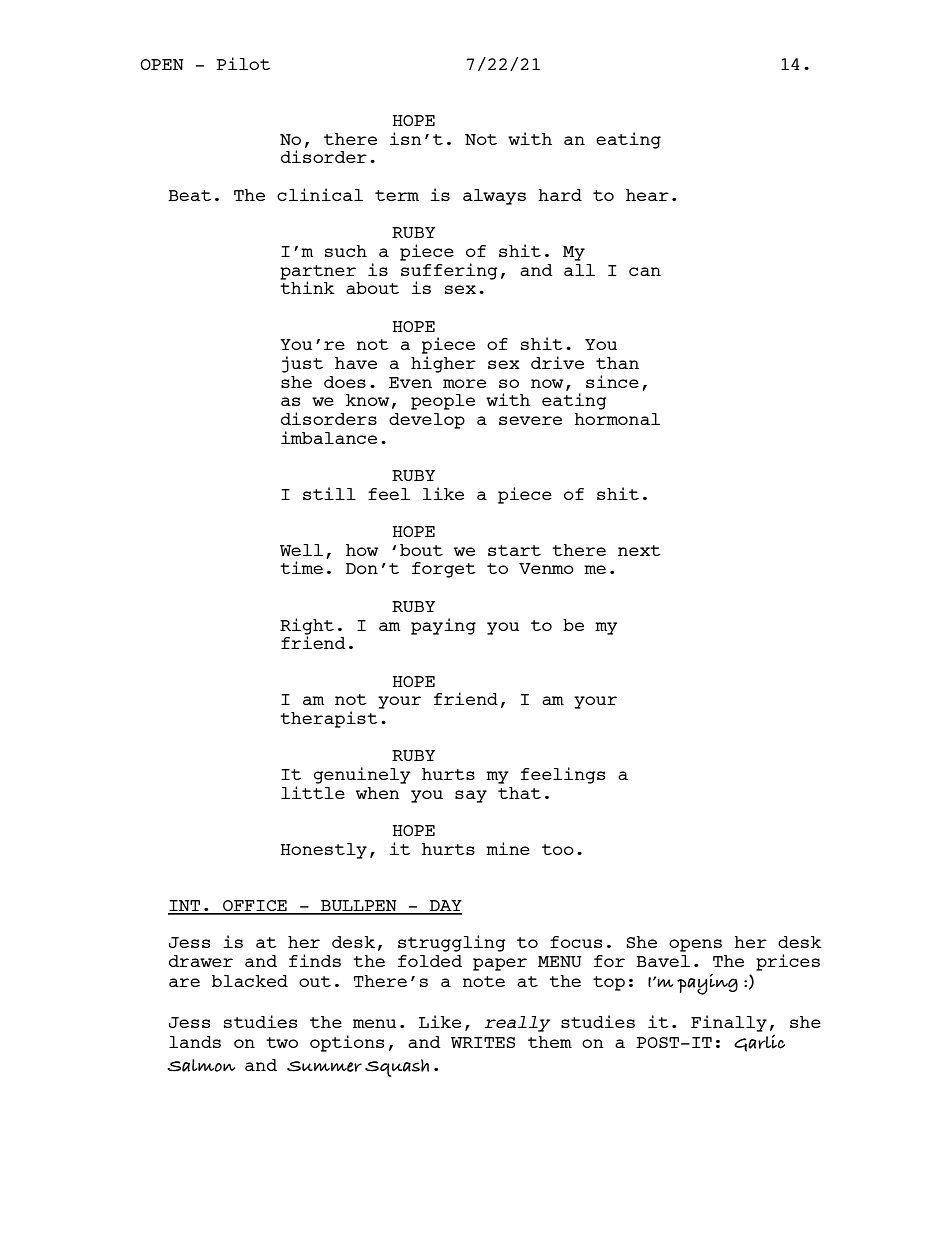  I want to click on higher, so click(443, 364).
